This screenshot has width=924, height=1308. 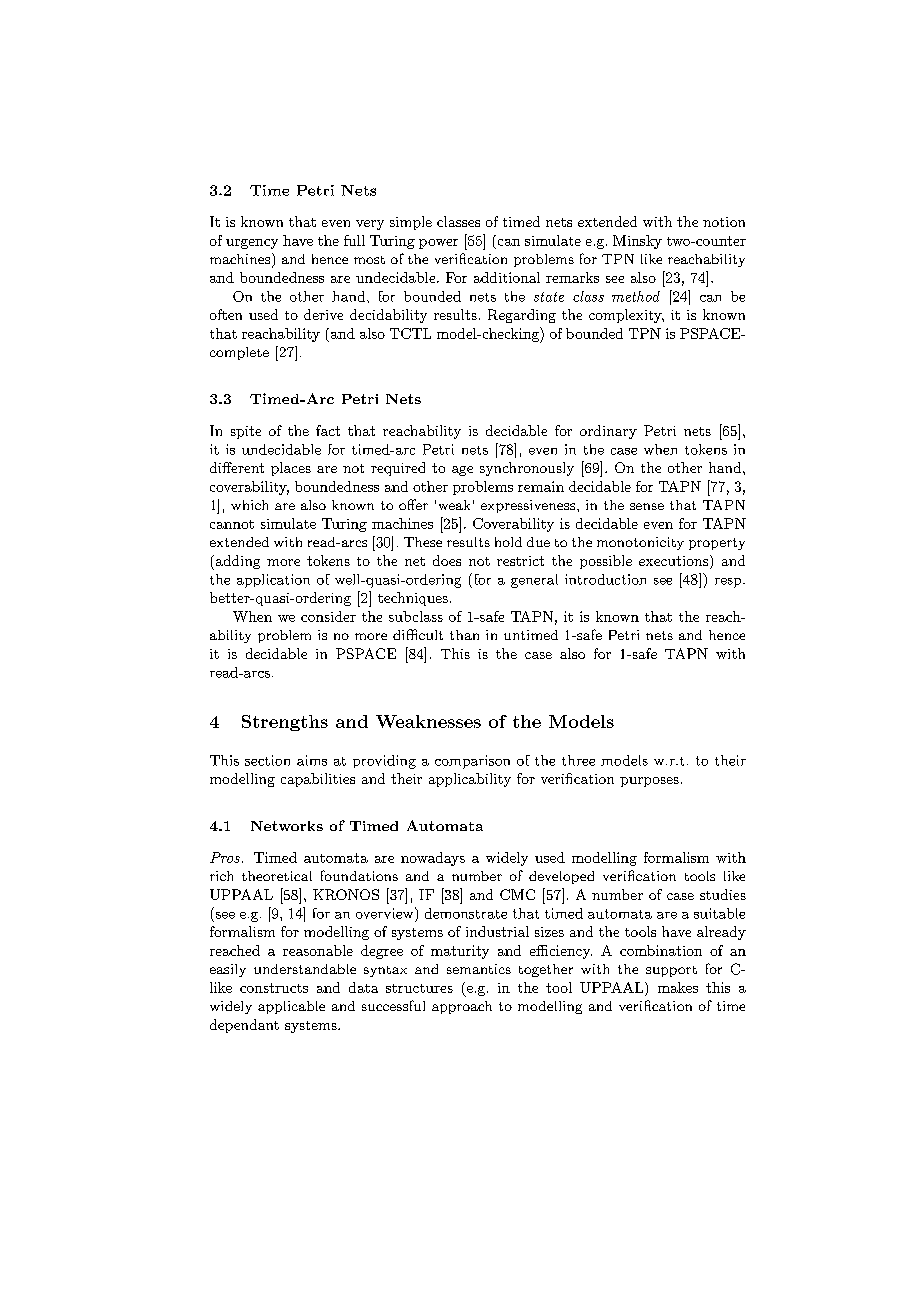 I want to click on than, so click(x=464, y=635).
